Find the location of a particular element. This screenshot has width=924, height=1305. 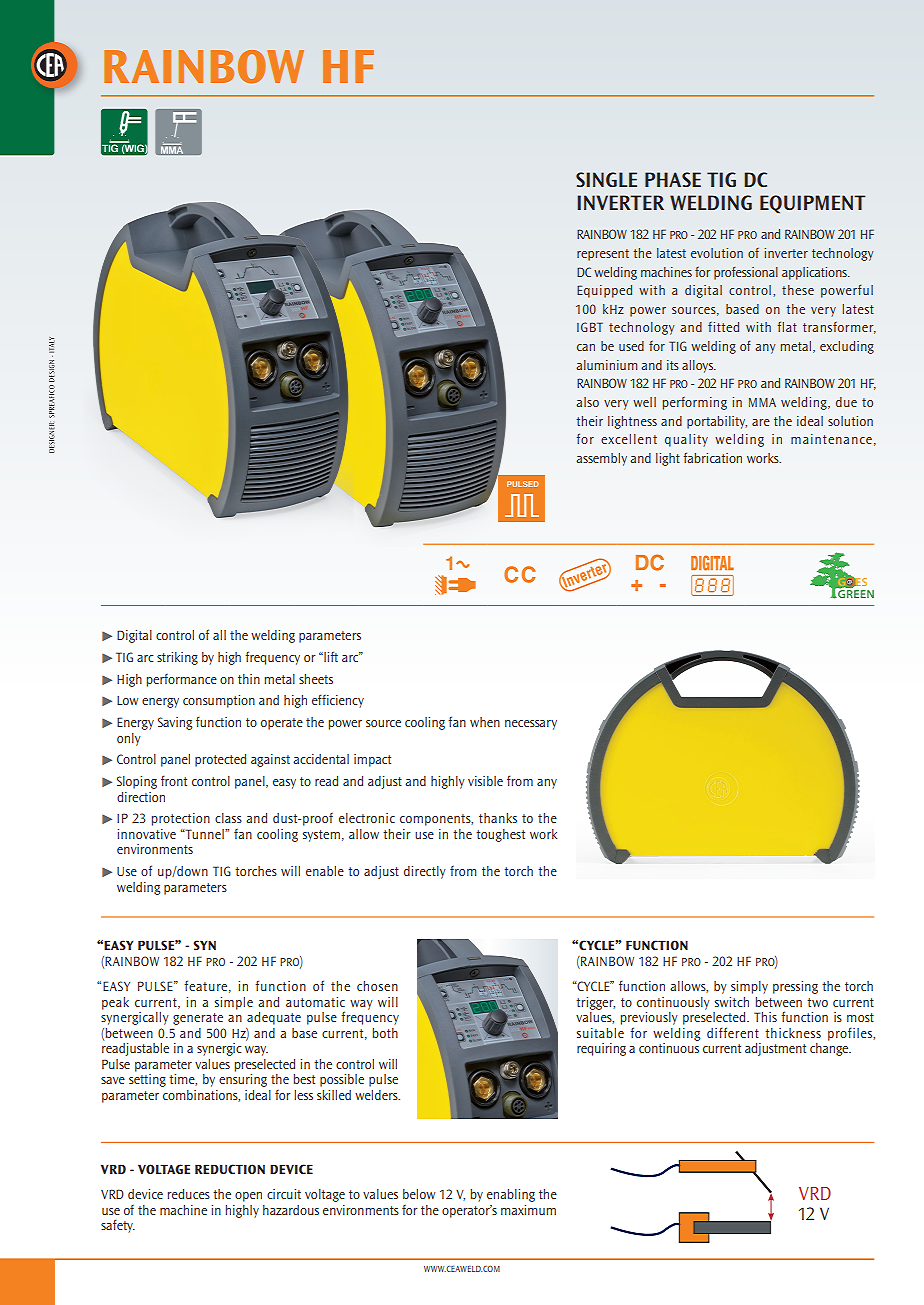

toughest is located at coordinates (500, 835).
